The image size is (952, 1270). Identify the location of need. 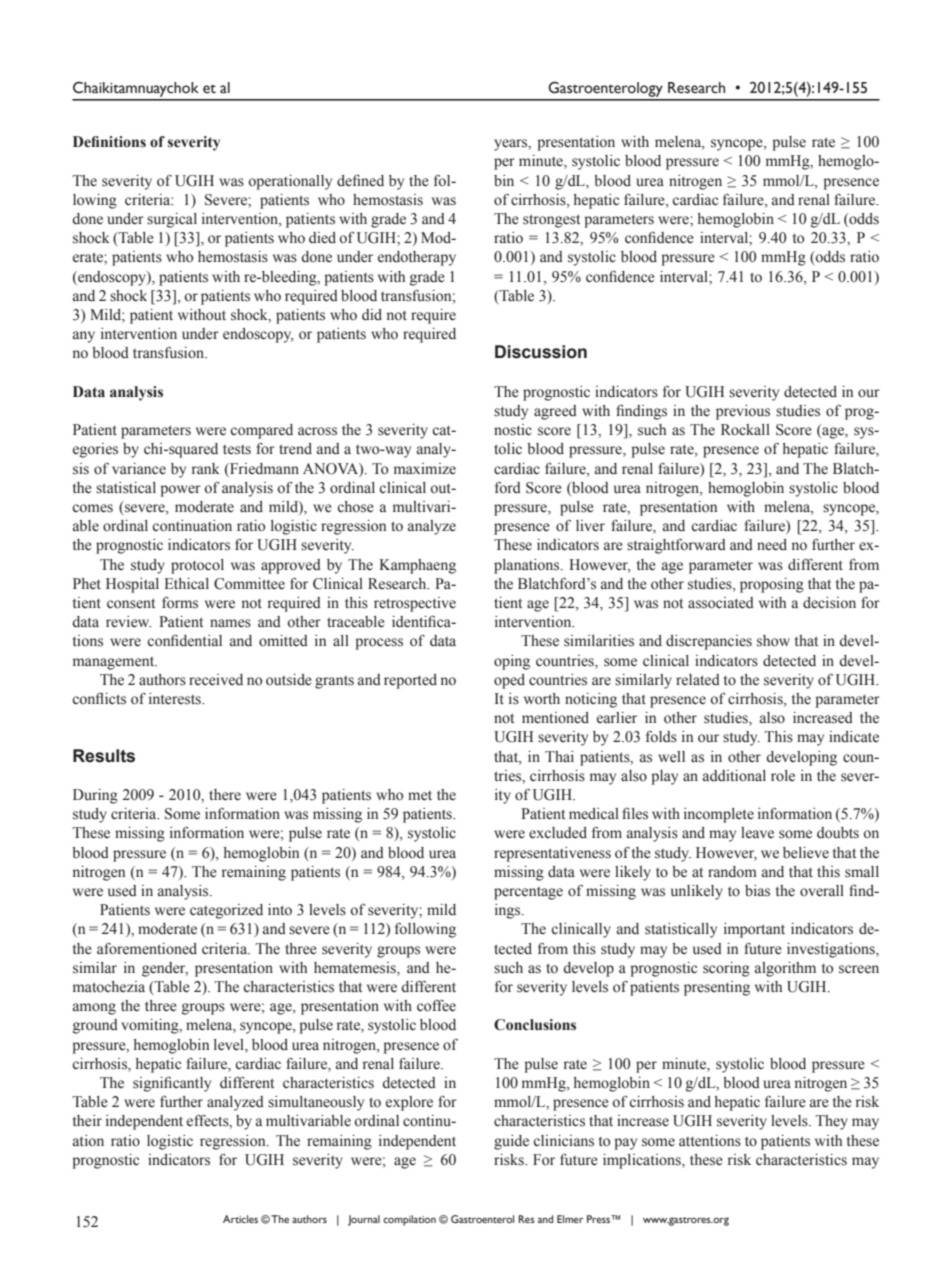
(772, 545).
